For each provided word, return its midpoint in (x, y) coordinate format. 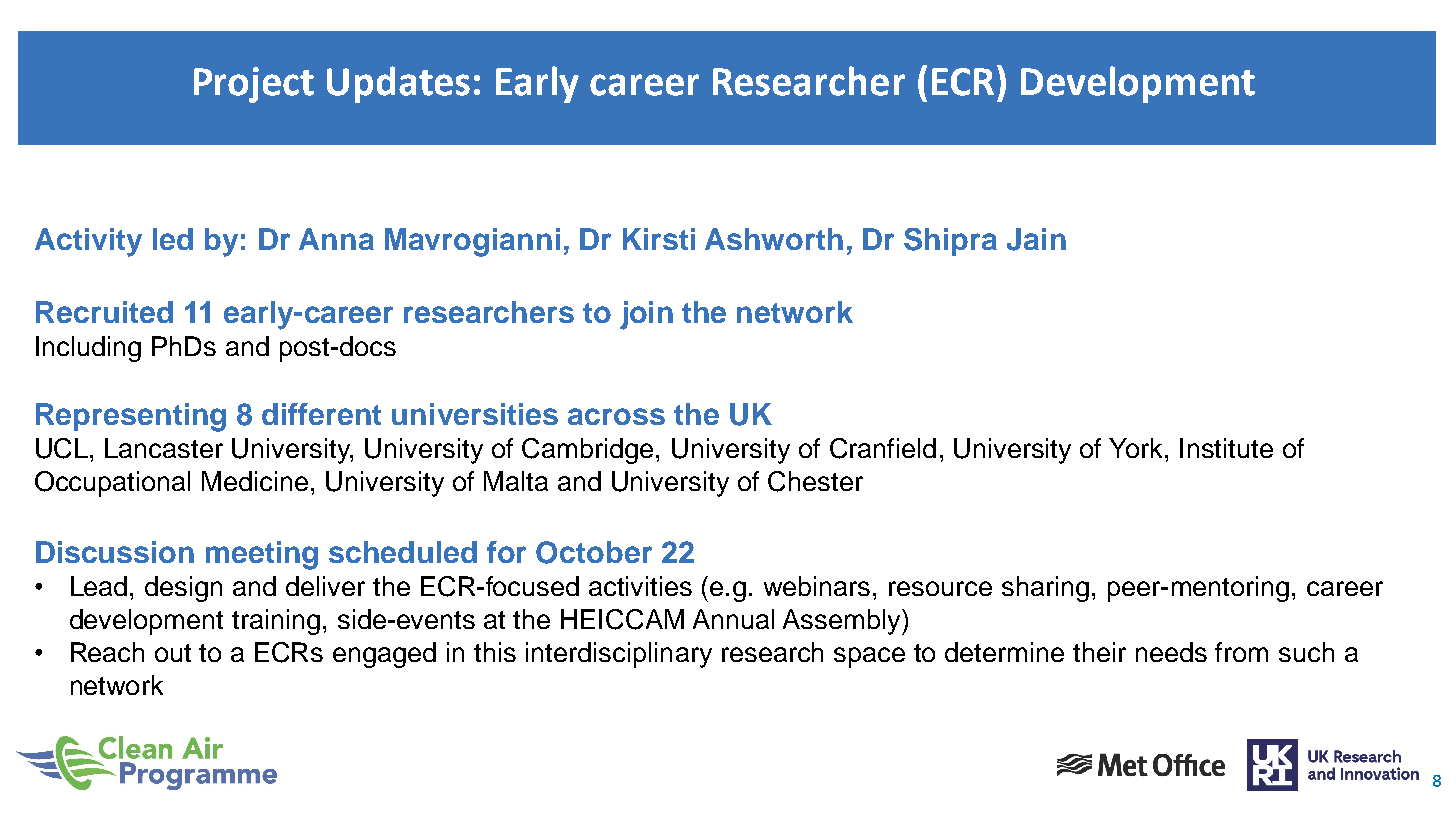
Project (254, 85)
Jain (1036, 239)
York (1137, 448)
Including (88, 349)
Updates (398, 84)
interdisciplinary (619, 655)
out (173, 653)
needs (1171, 652)
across (616, 416)
